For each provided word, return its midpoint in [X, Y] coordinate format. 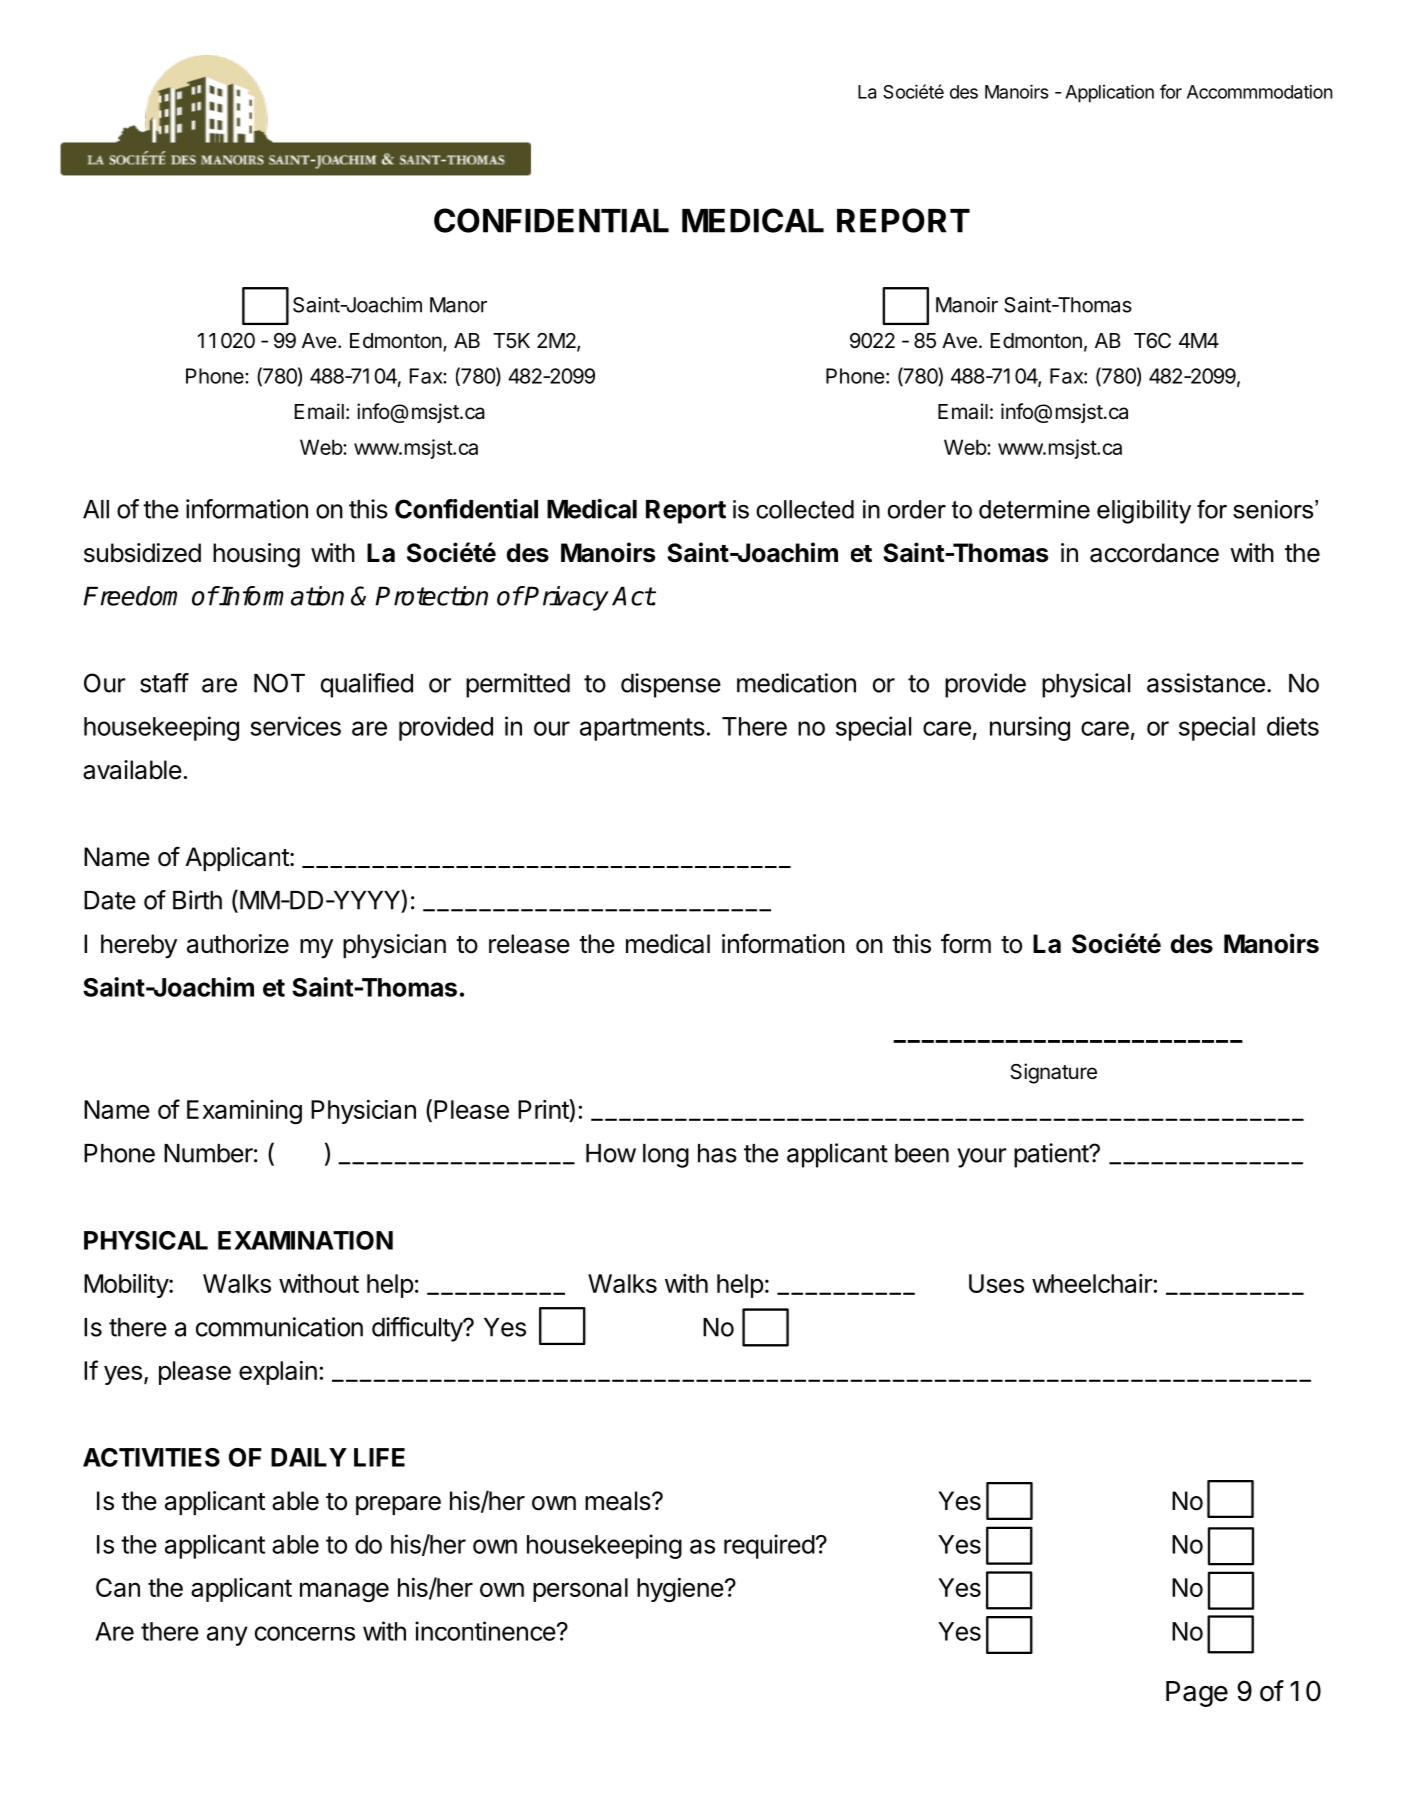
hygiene [680, 1590]
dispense [671, 685]
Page [1197, 1694]
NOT [279, 683]
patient [1052, 1155]
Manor [458, 305]
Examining [244, 1112]
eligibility [1144, 512]
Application [1109, 93]
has [717, 1153]
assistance [1206, 683]
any [227, 1636]
